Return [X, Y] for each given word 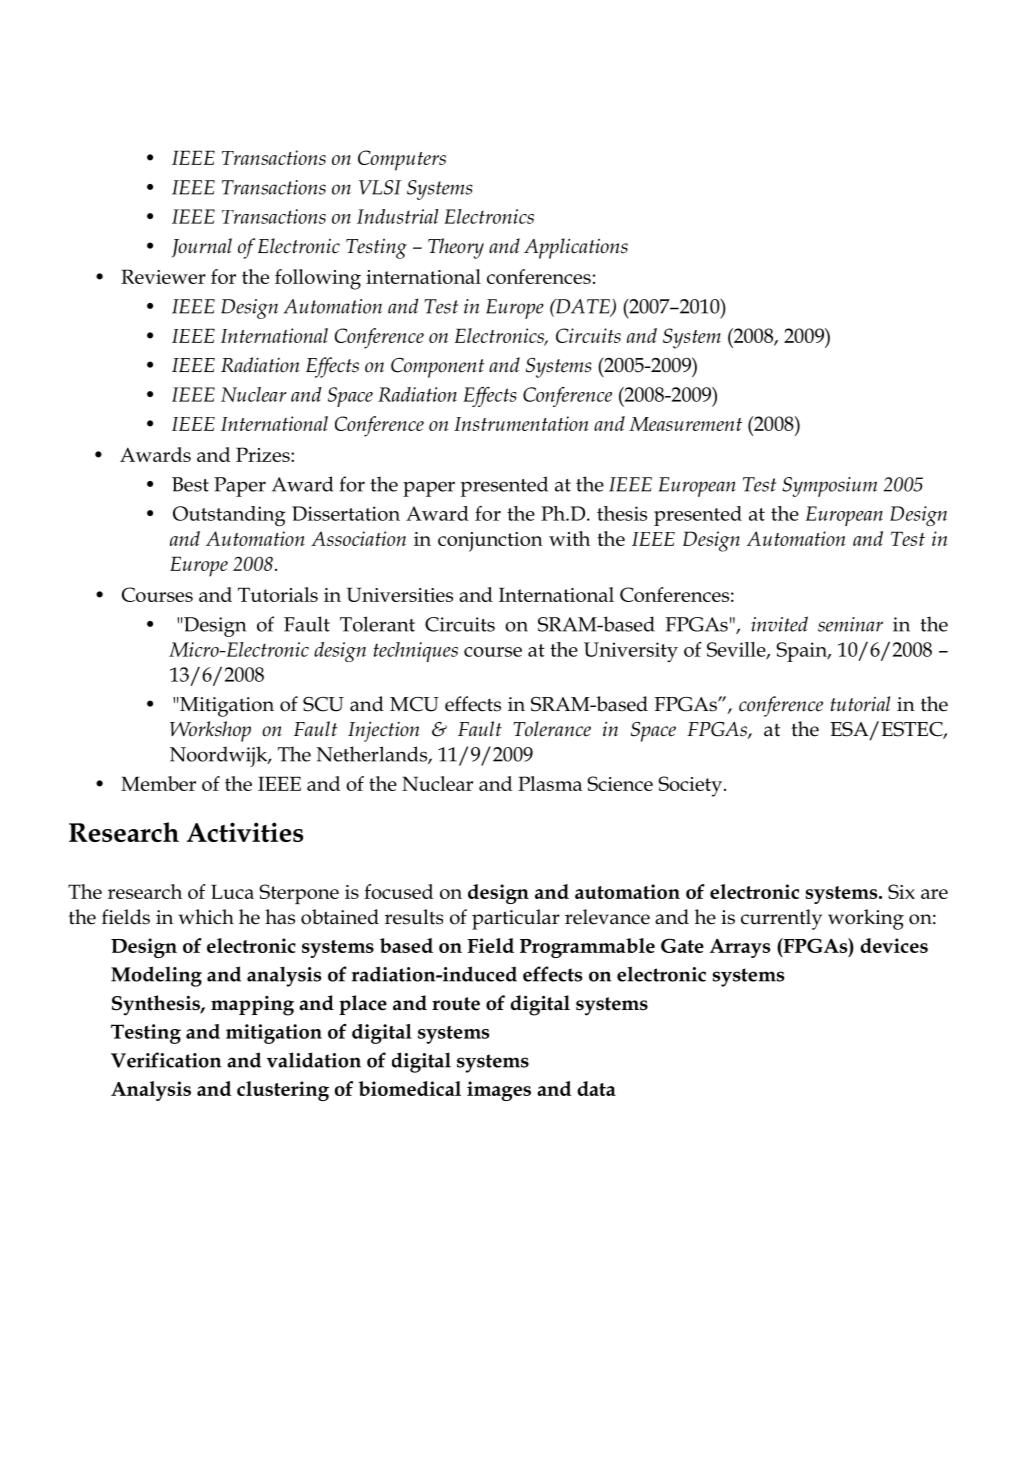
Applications [576, 248]
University [631, 652]
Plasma [550, 783]
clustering [283, 1091]
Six [901, 891]
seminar [850, 624]
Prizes [264, 454]
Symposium [829, 487]
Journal [202, 248]
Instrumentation [521, 423]
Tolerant [377, 624]
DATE [583, 307]
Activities [245, 832]
